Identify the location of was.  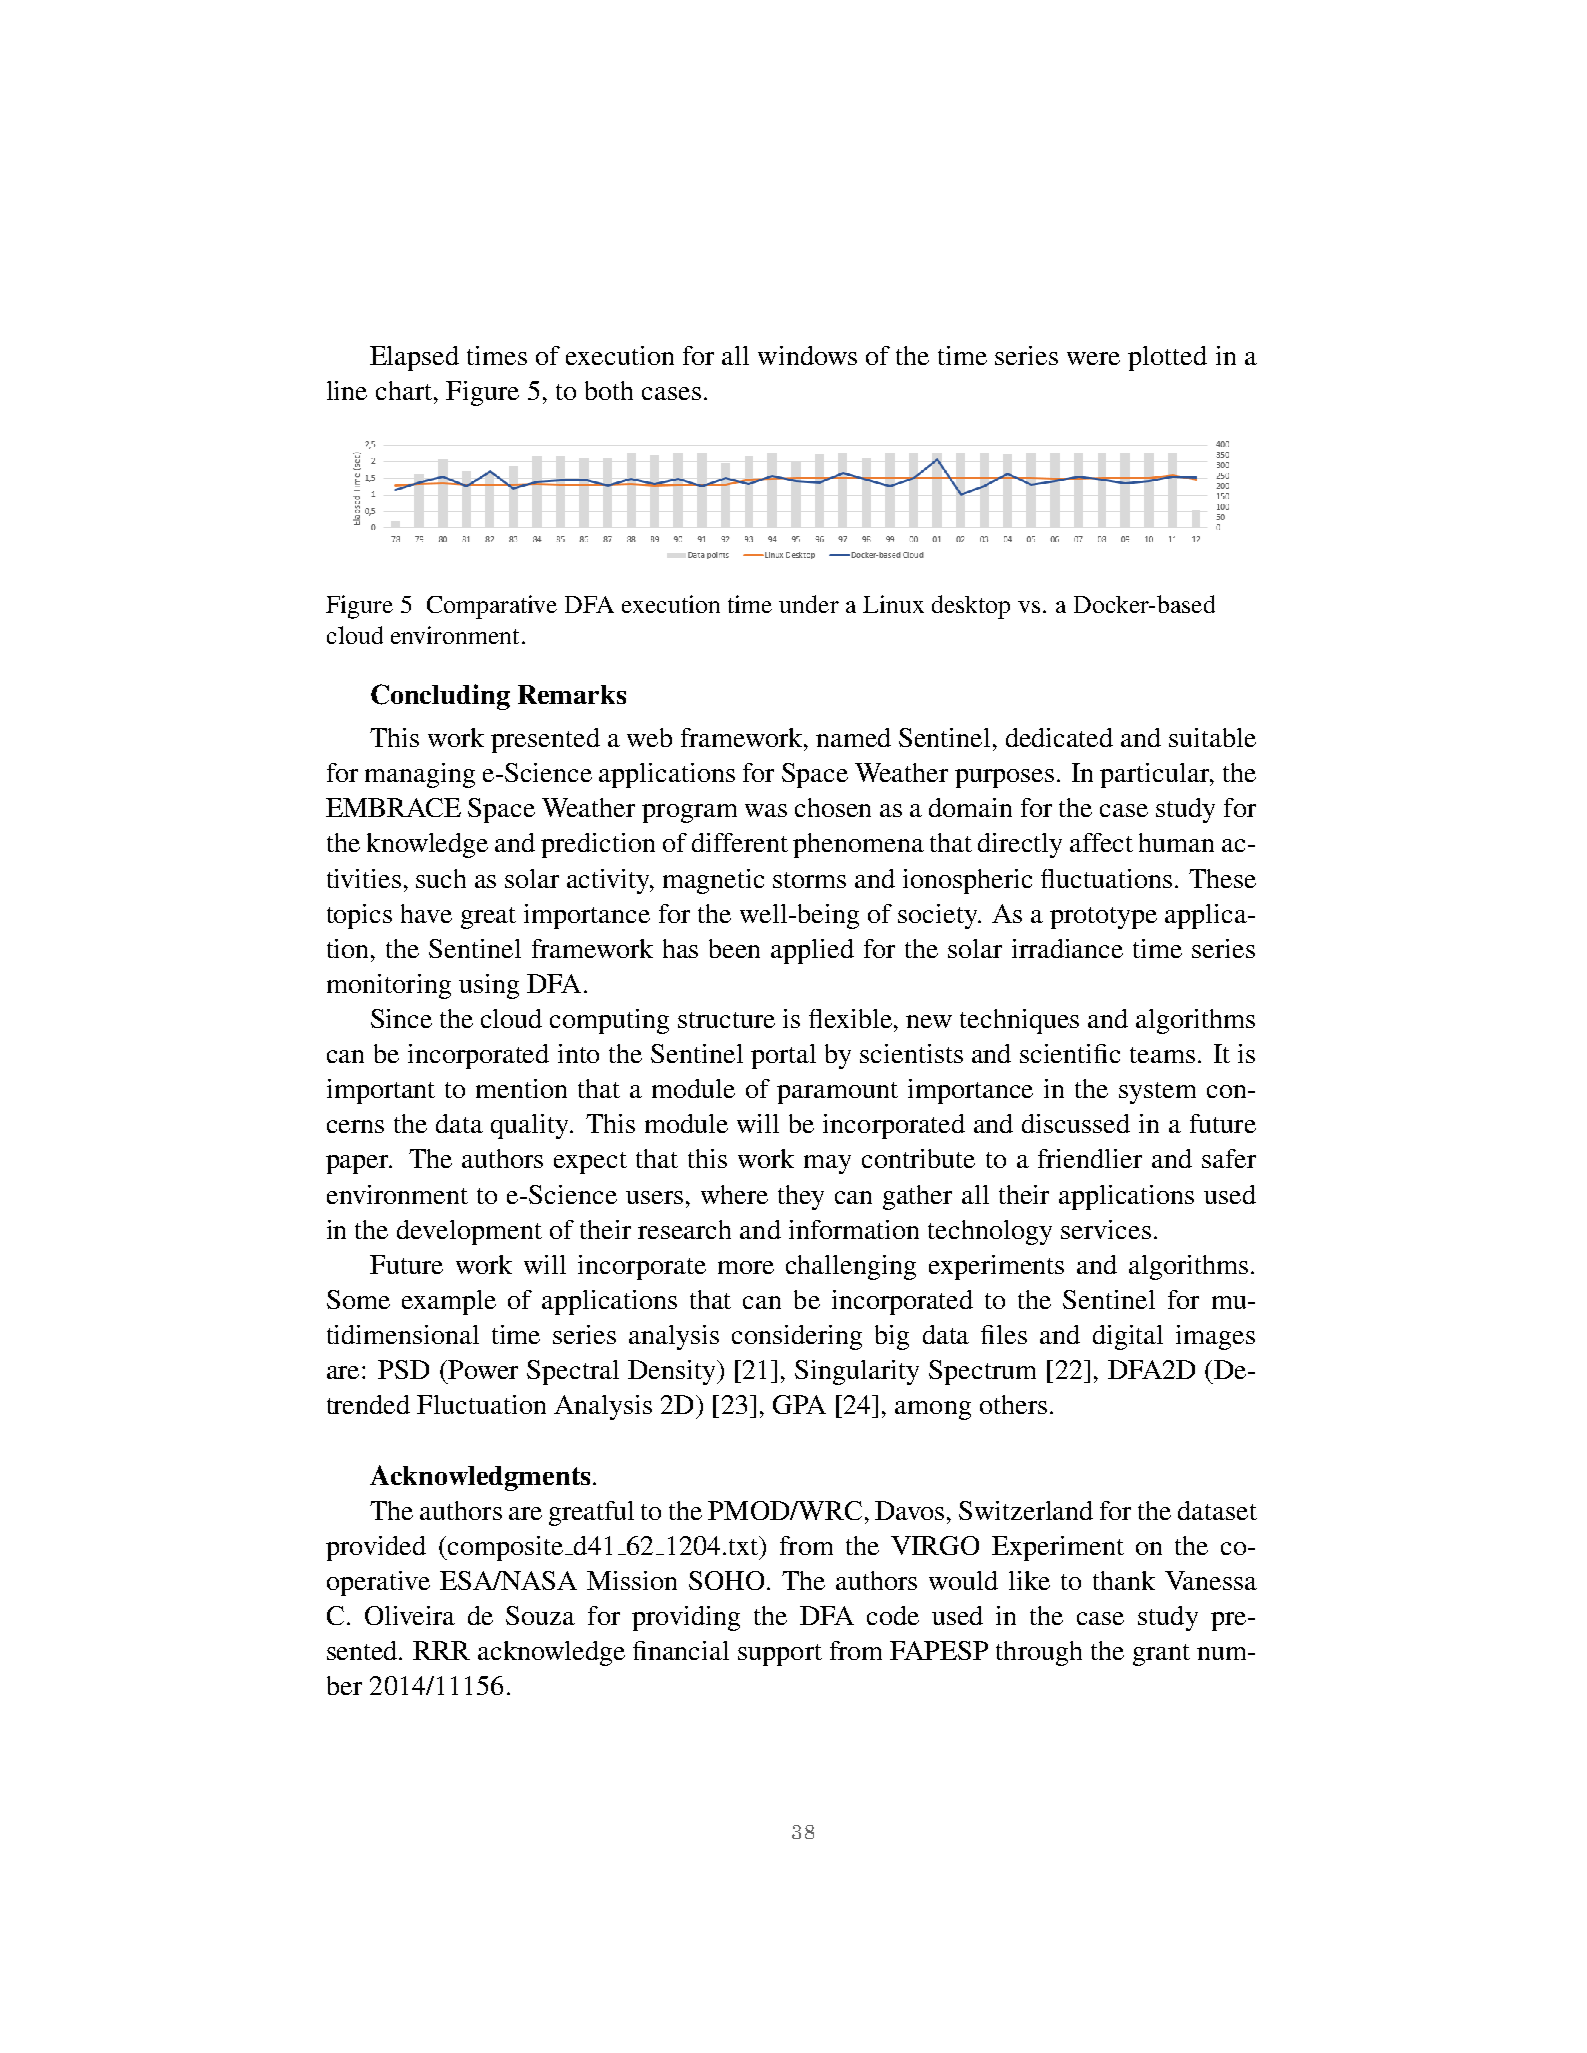
(766, 810).
